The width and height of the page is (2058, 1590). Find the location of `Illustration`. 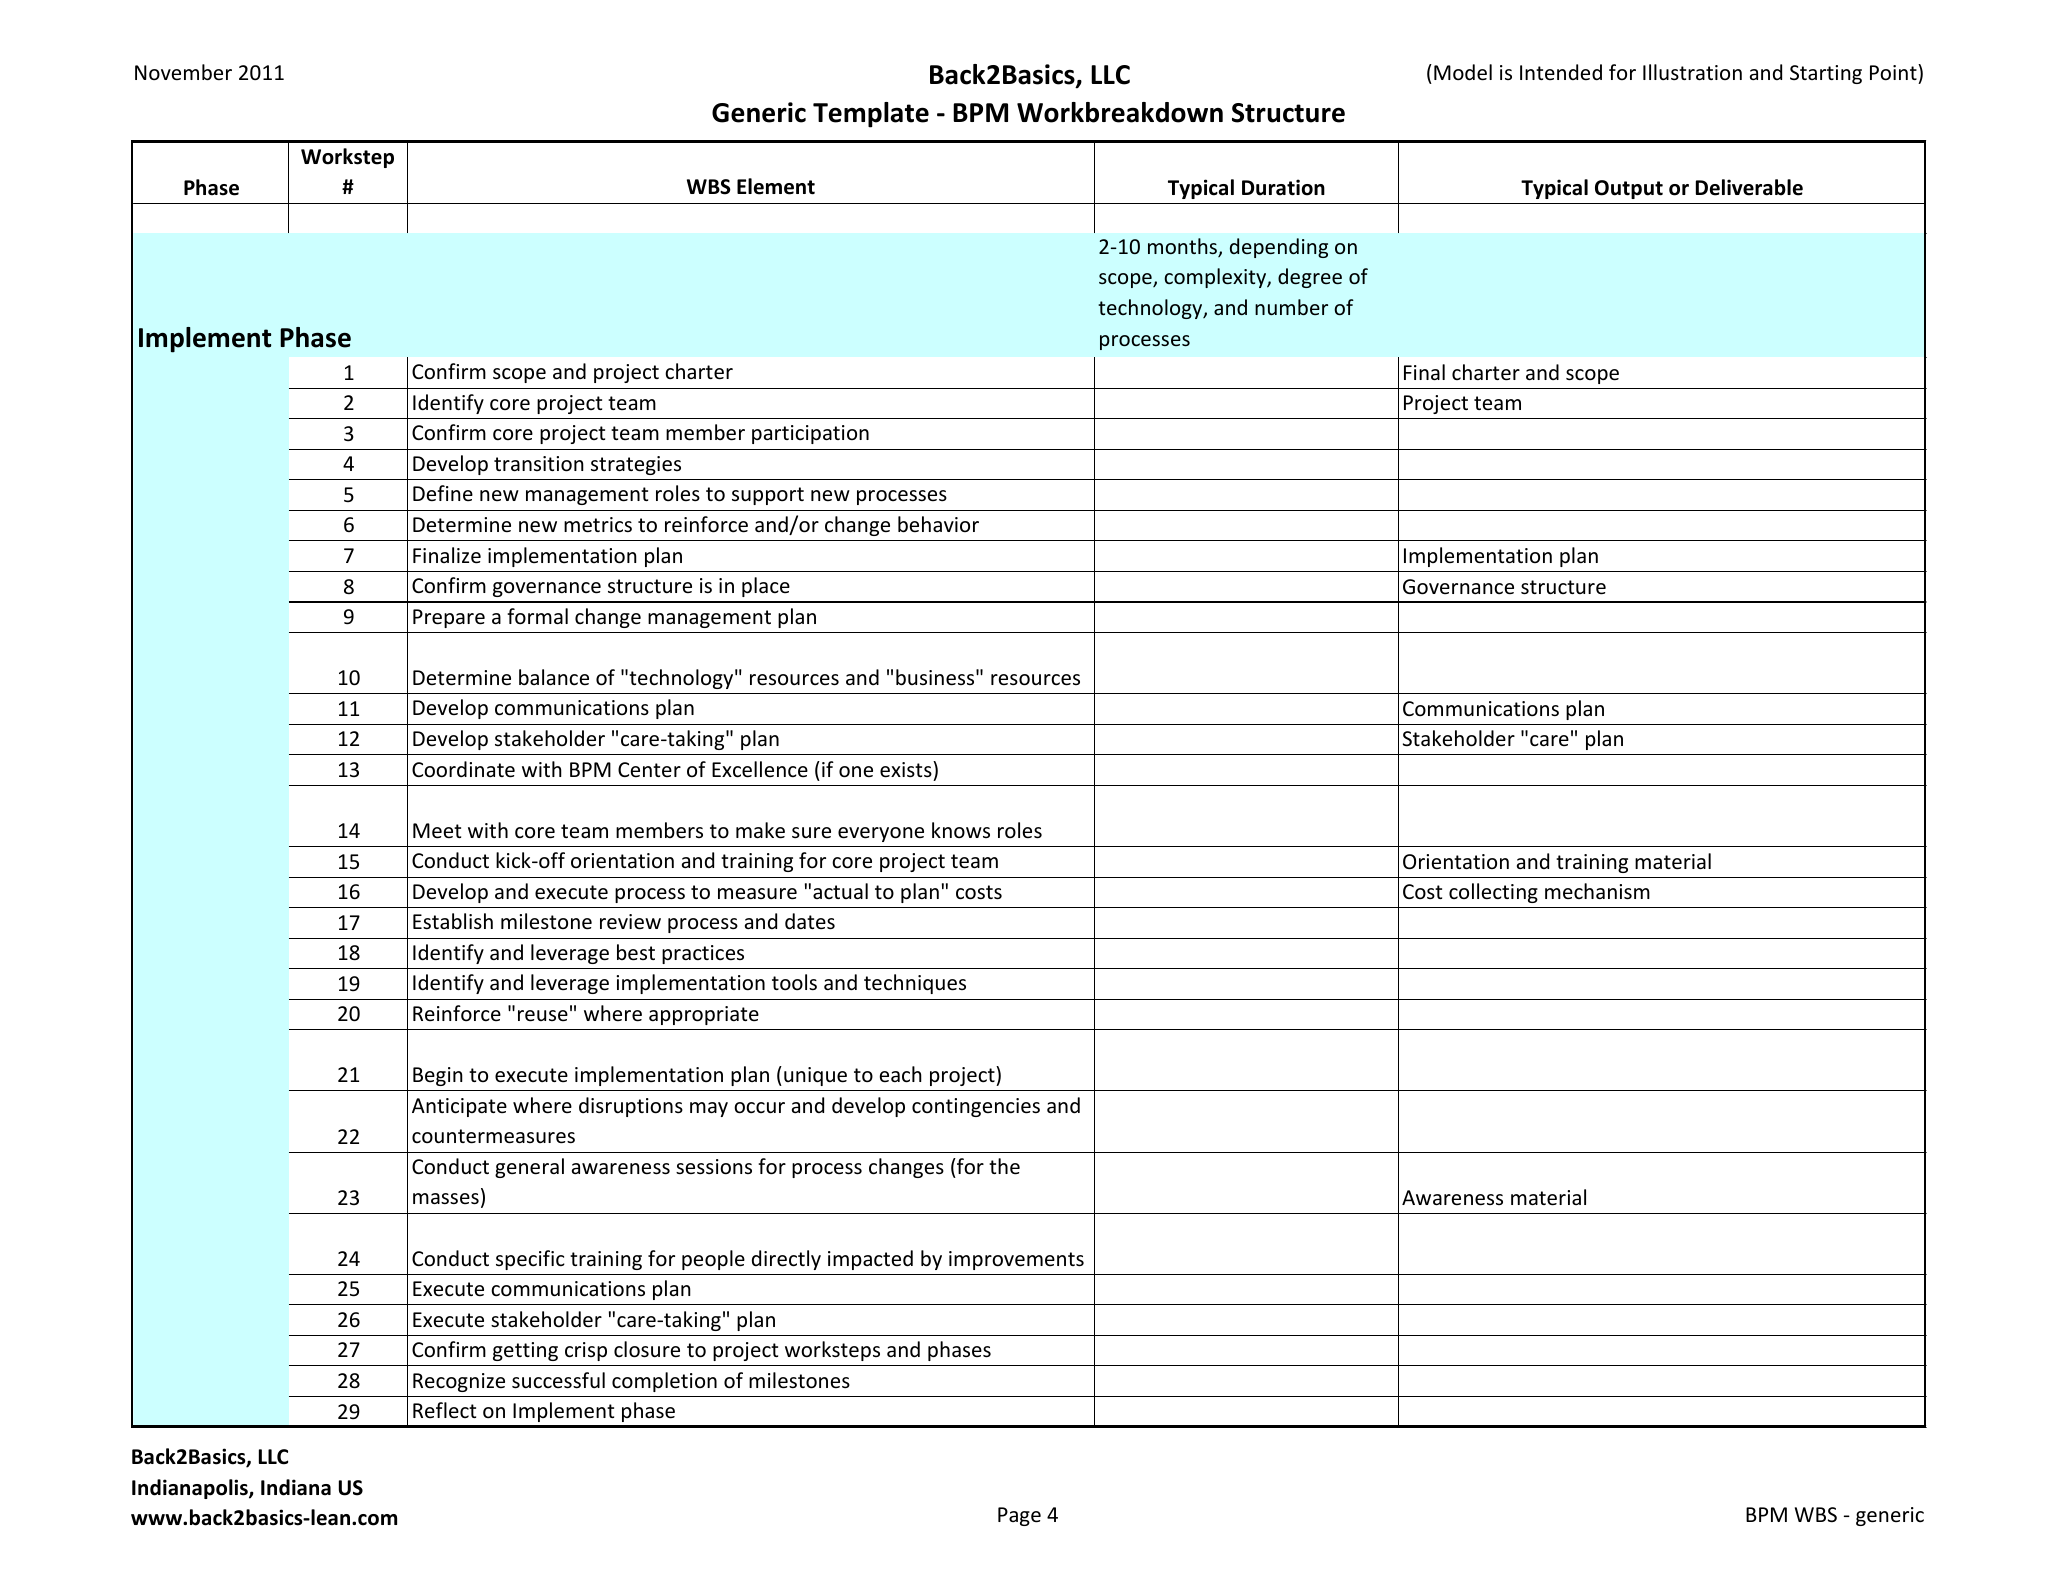

Illustration is located at coordinates (1692, 72).
